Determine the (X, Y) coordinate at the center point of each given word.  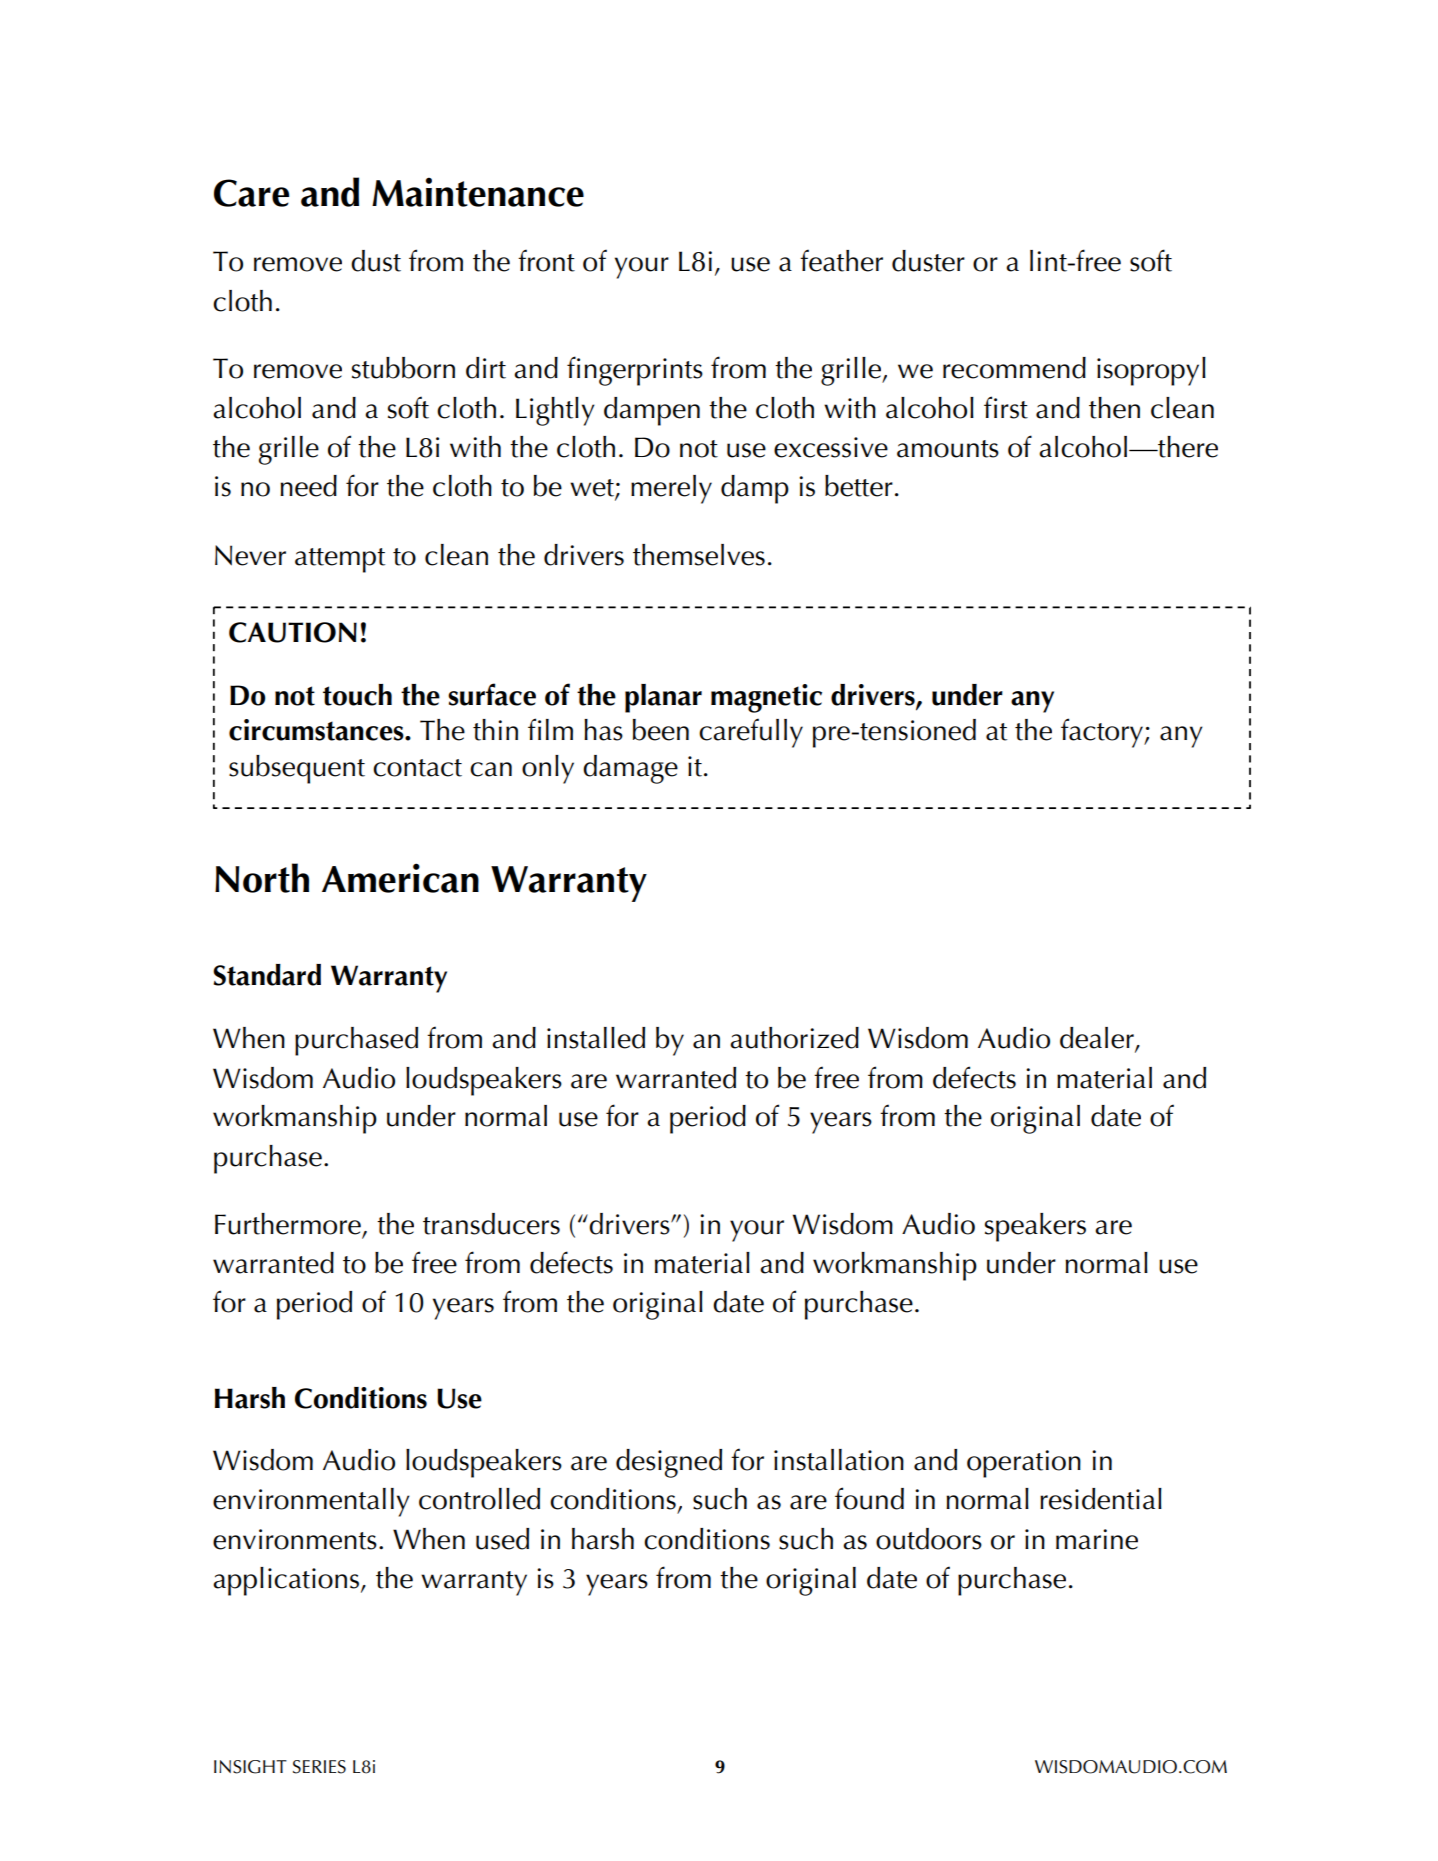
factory (1103, 733)
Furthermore (288, 1224)
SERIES (319, 1767)
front (546, 260)
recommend (1014, 368)
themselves (699, 555)
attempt (340, 560)
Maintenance (478, 192)
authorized (794, 1038)
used (502, 1539)
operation (1024, 1464)
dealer (1098, 1039)
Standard (267, 975)
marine (1097, 1539)
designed (669, 1463)
